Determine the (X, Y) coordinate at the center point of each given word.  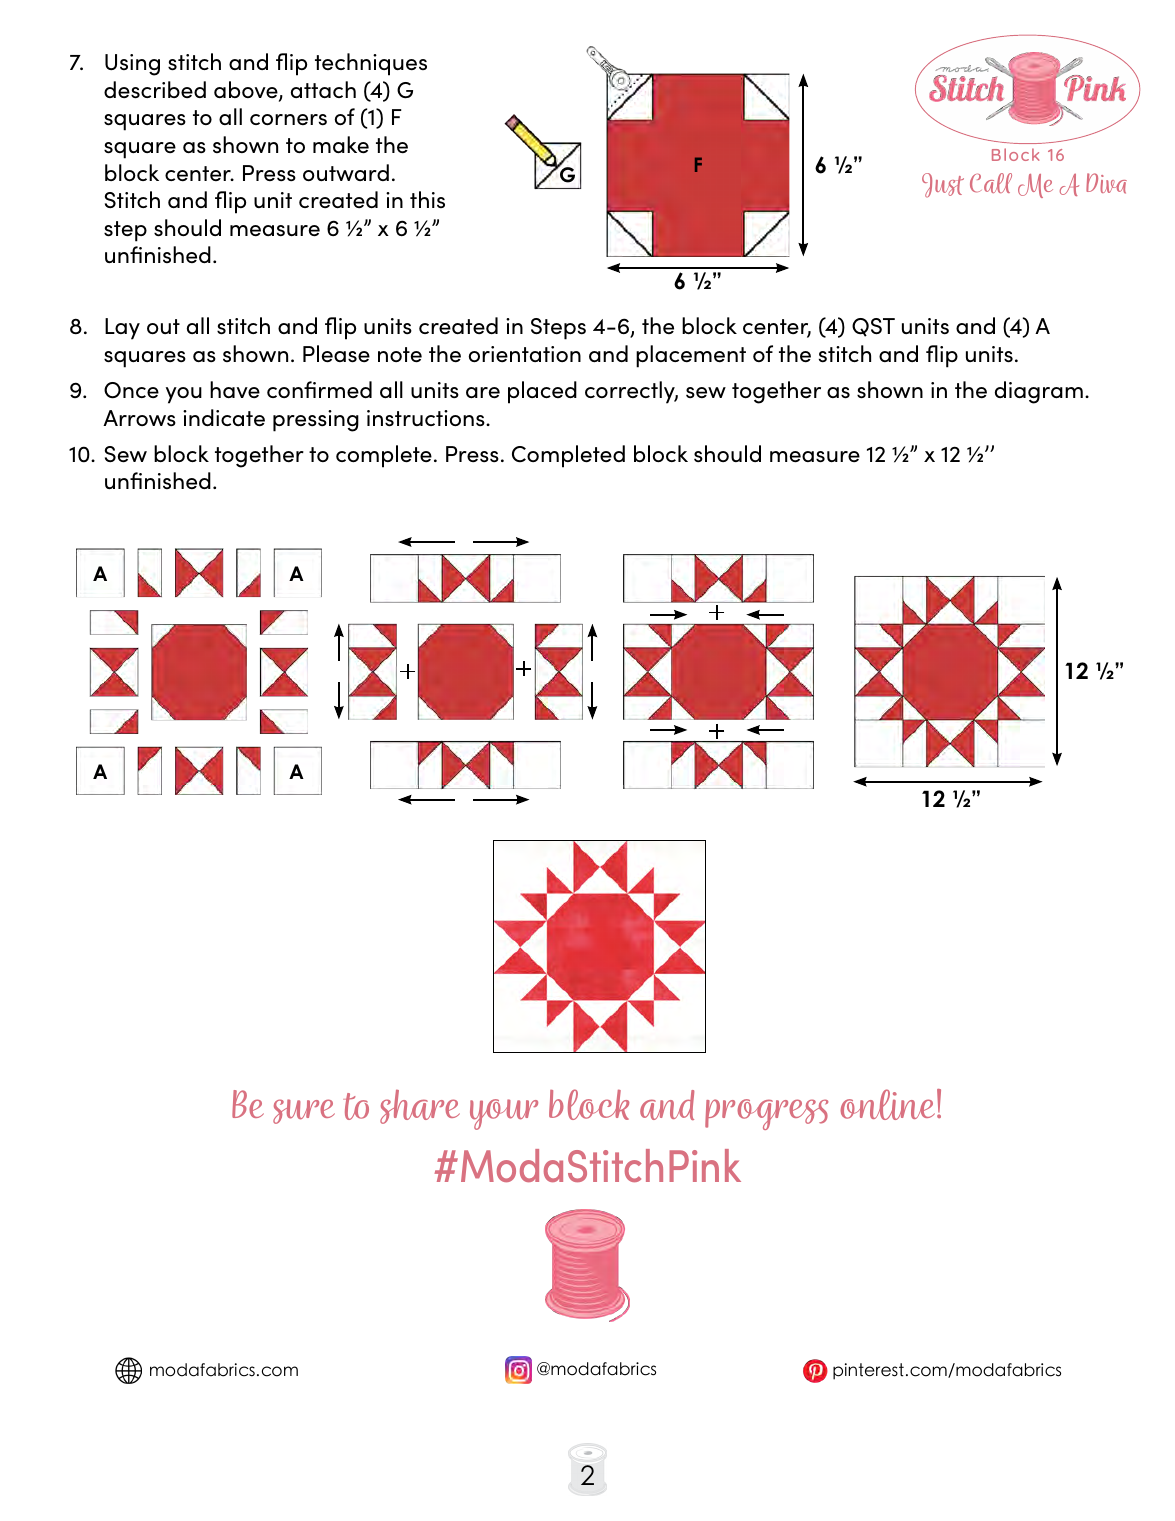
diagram (1039, 392)
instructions (427, 418)
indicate (224, 418)
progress (766, 1114)
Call (991, 183)
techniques (371, 64)
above (247, 91)
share (420, 1107)
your (504, 1114)
